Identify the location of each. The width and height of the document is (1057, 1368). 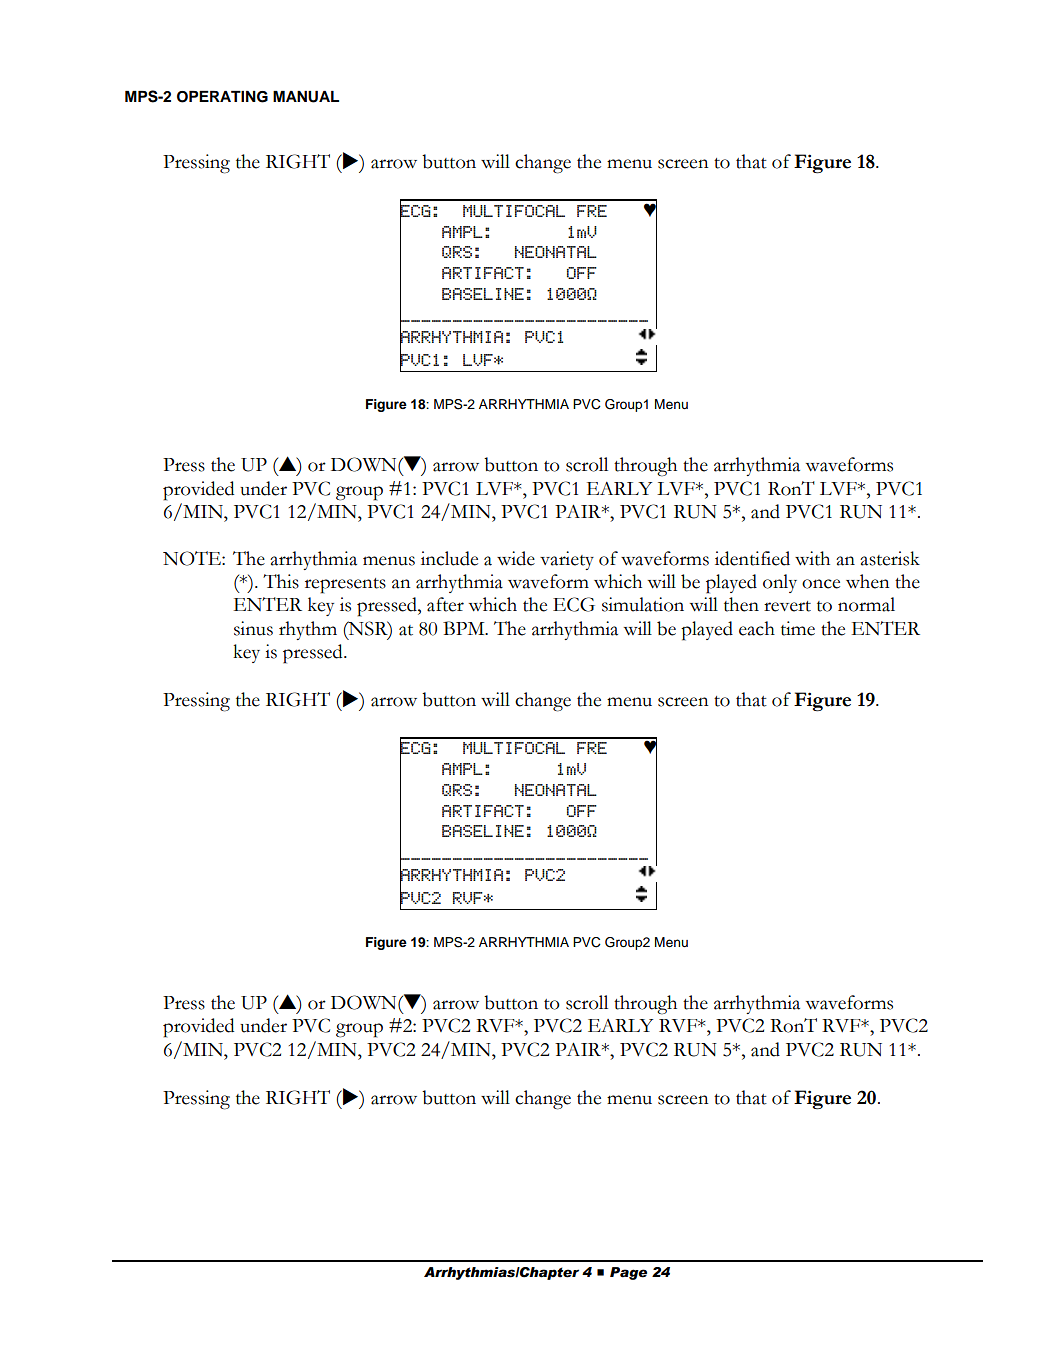
(757, 628).
